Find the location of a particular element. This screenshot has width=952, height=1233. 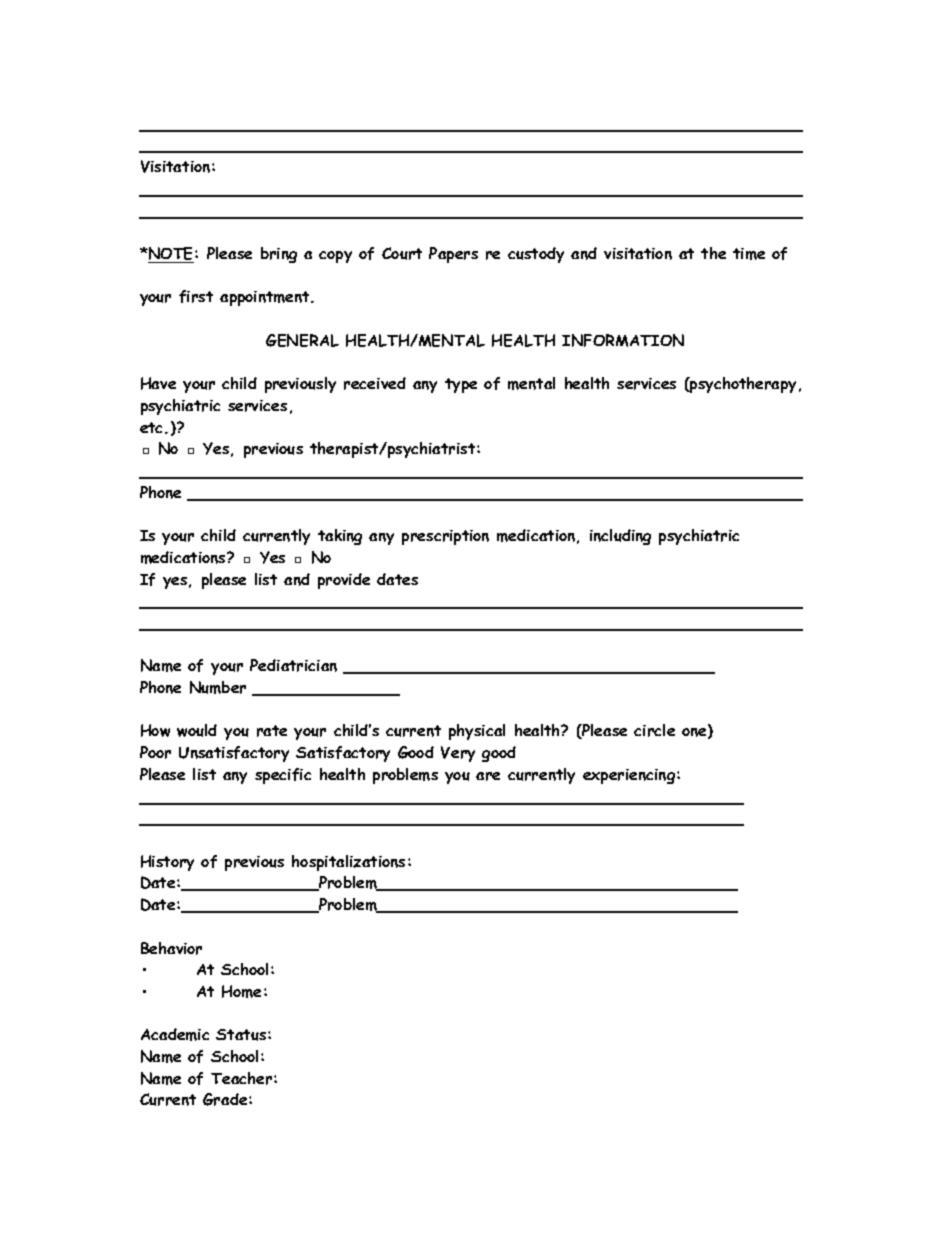

Status is located at coordinates (242, 1035).
